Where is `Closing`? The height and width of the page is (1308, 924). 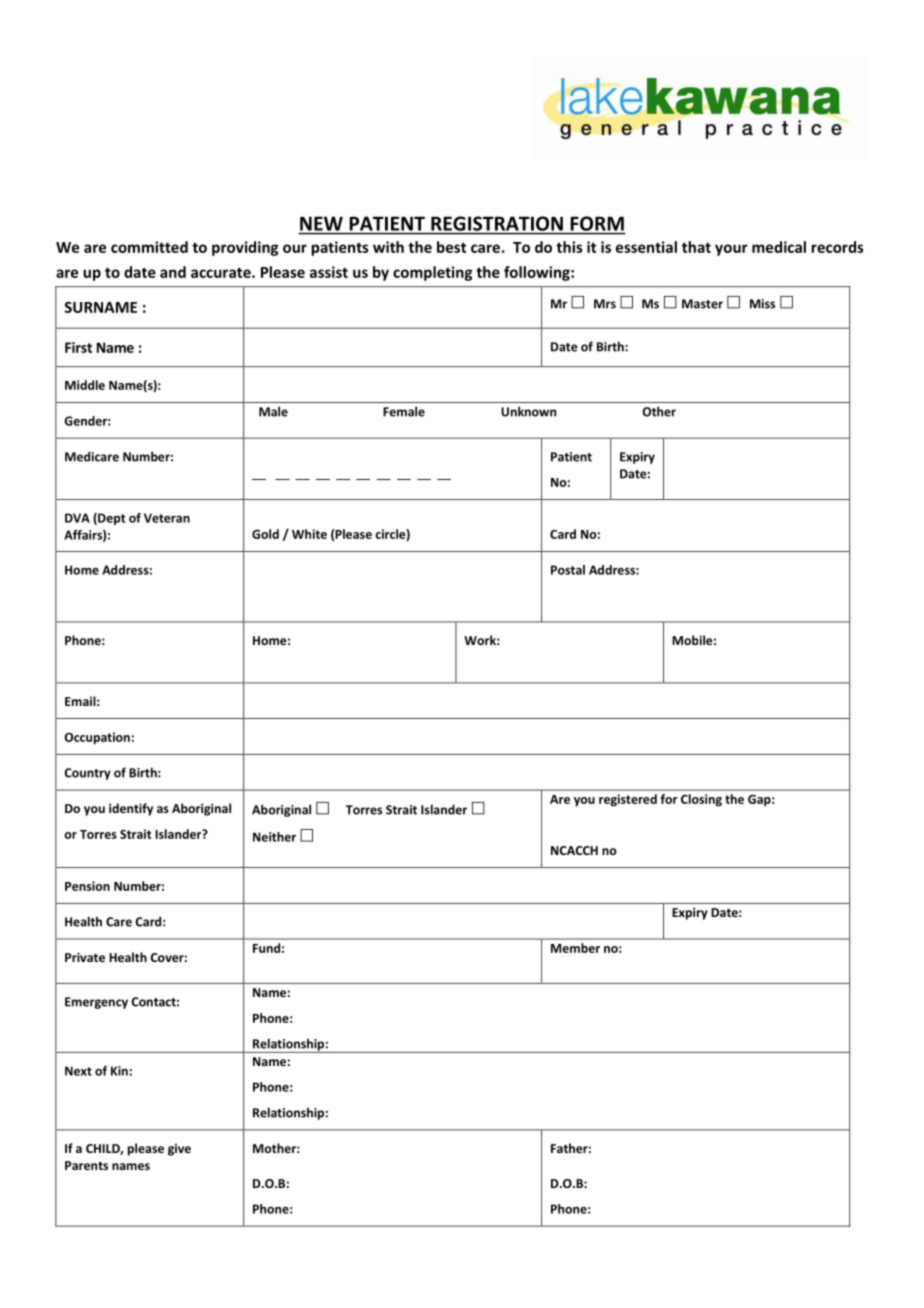 Closing is located at coordinates (701, 800).
